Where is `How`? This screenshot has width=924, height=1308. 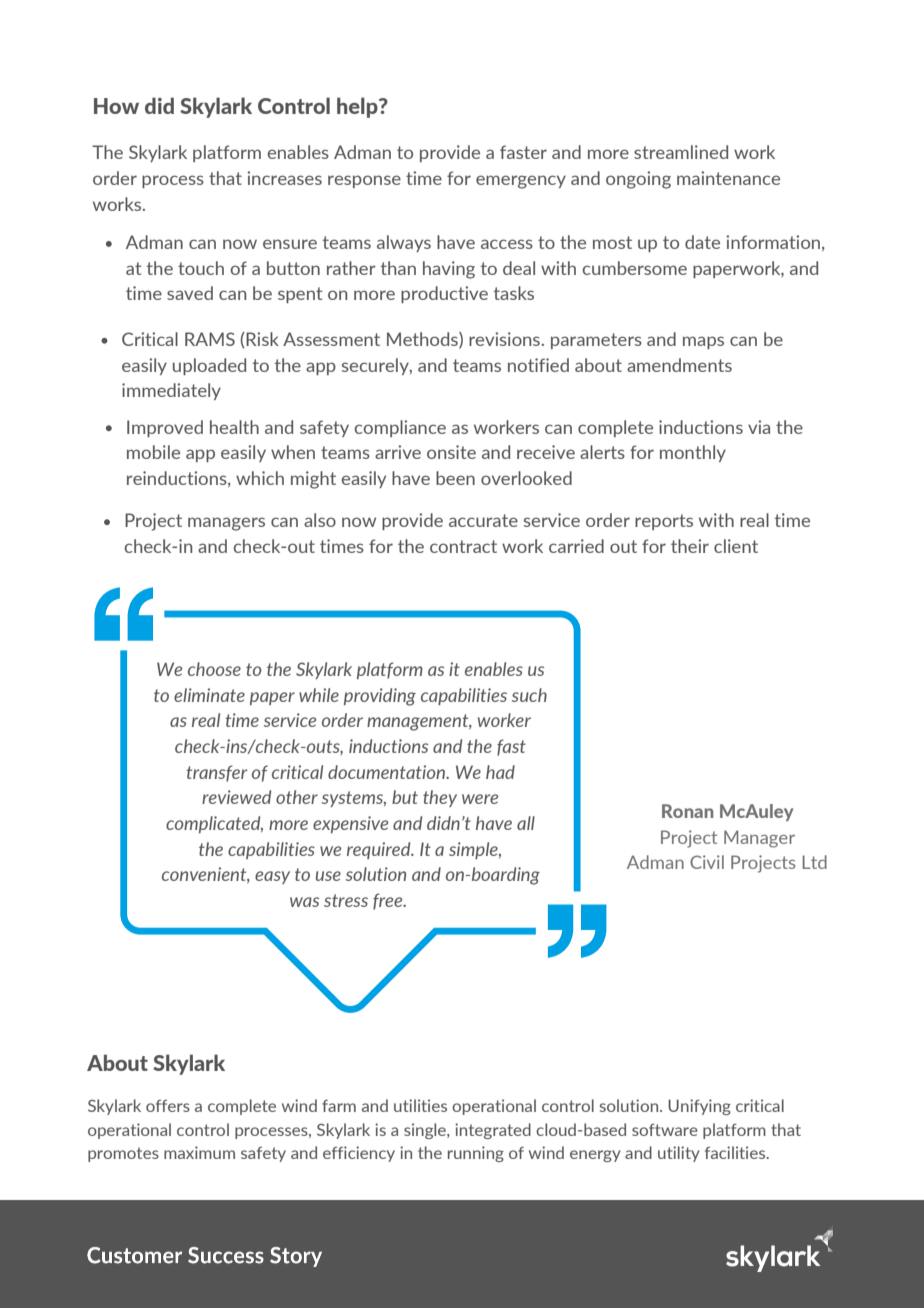 How is located at coordinates (116, 106).
